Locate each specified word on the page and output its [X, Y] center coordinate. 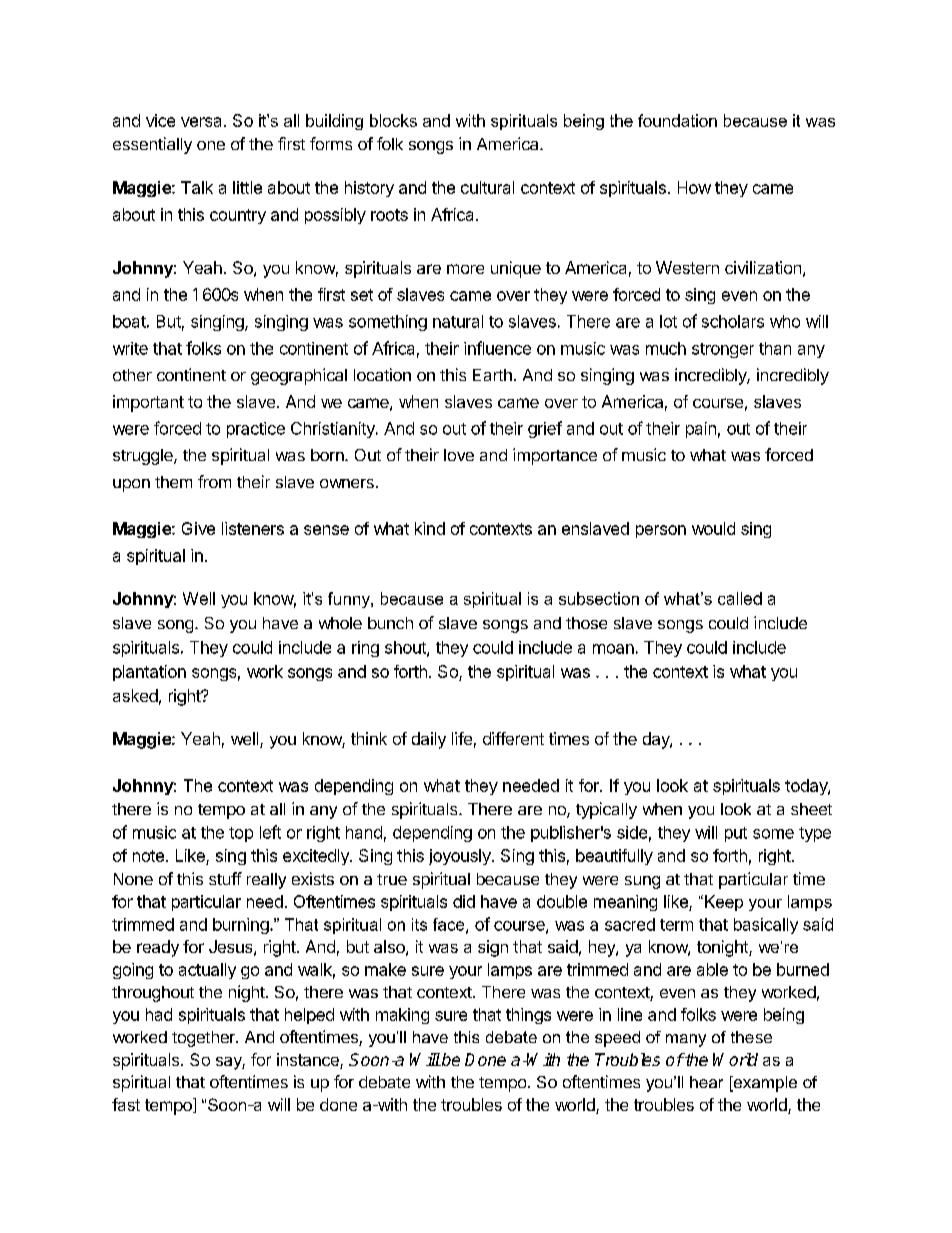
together [204, 1039]
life [462, 738]
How [694, 187]
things [528, 1016]
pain [701, 430]
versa [201, 122]
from [214, 481]
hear [706, 1082]
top [241, 834]
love [459, 455]
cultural [487, 187]
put [736, 834]
